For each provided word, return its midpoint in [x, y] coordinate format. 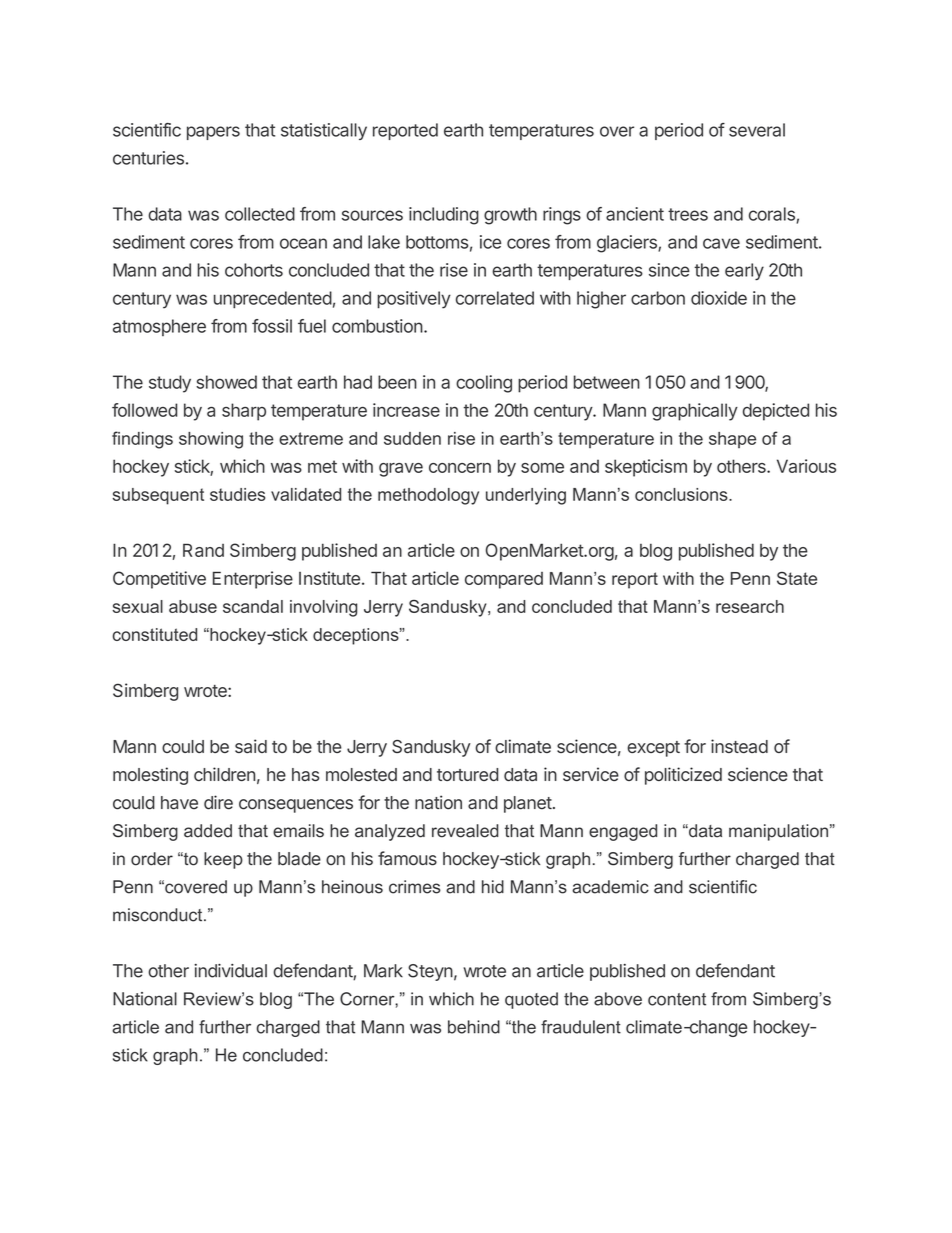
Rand [203, 550]
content [677, 999]
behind [474, 1027]
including [444, 216]
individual [230, 971]
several [757, 130]
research [750, 606]
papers [213, 133]
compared [504, 580]
